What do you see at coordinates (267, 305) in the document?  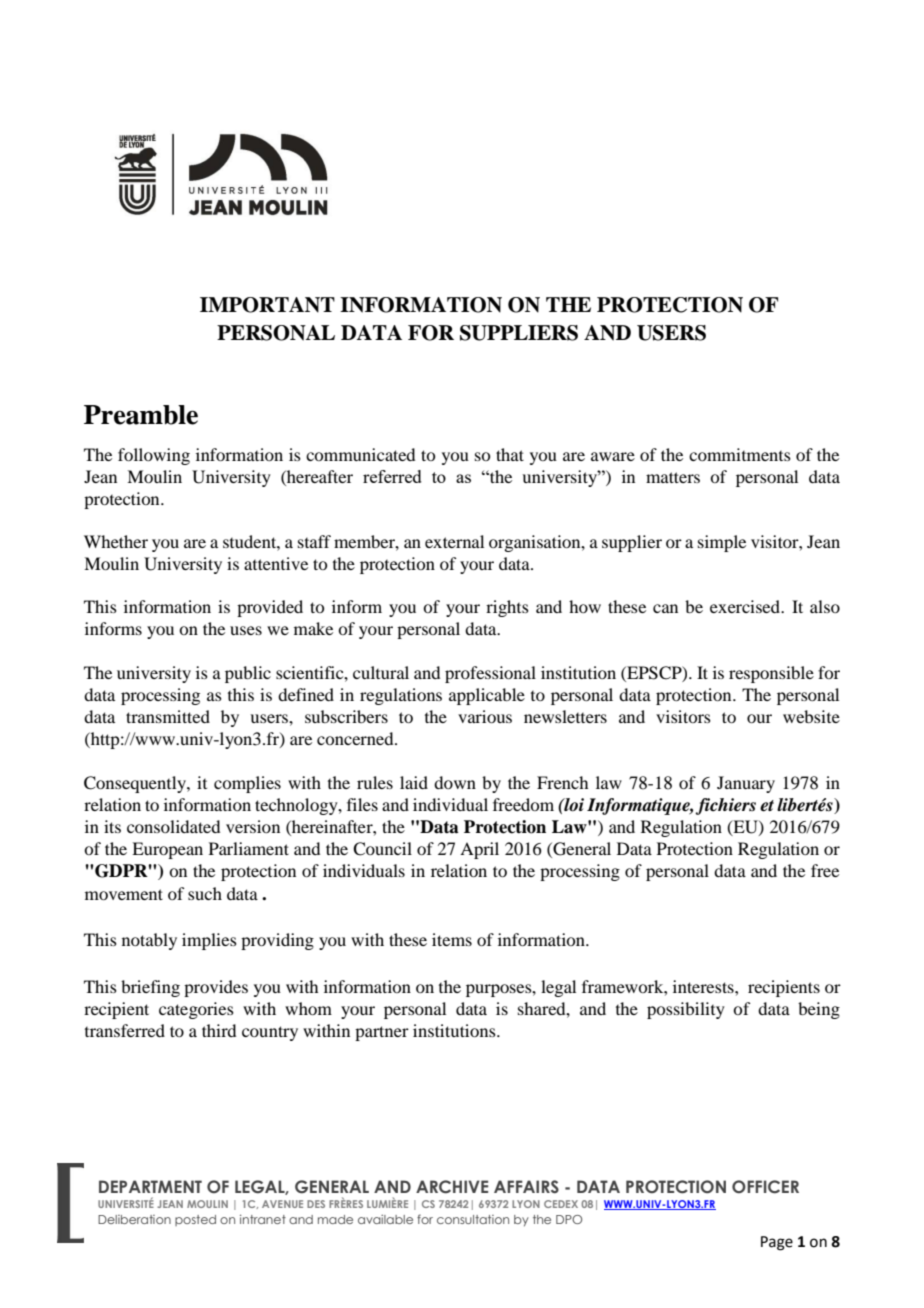 I see `IMPORTANT` at bounding box center [267, 305].
